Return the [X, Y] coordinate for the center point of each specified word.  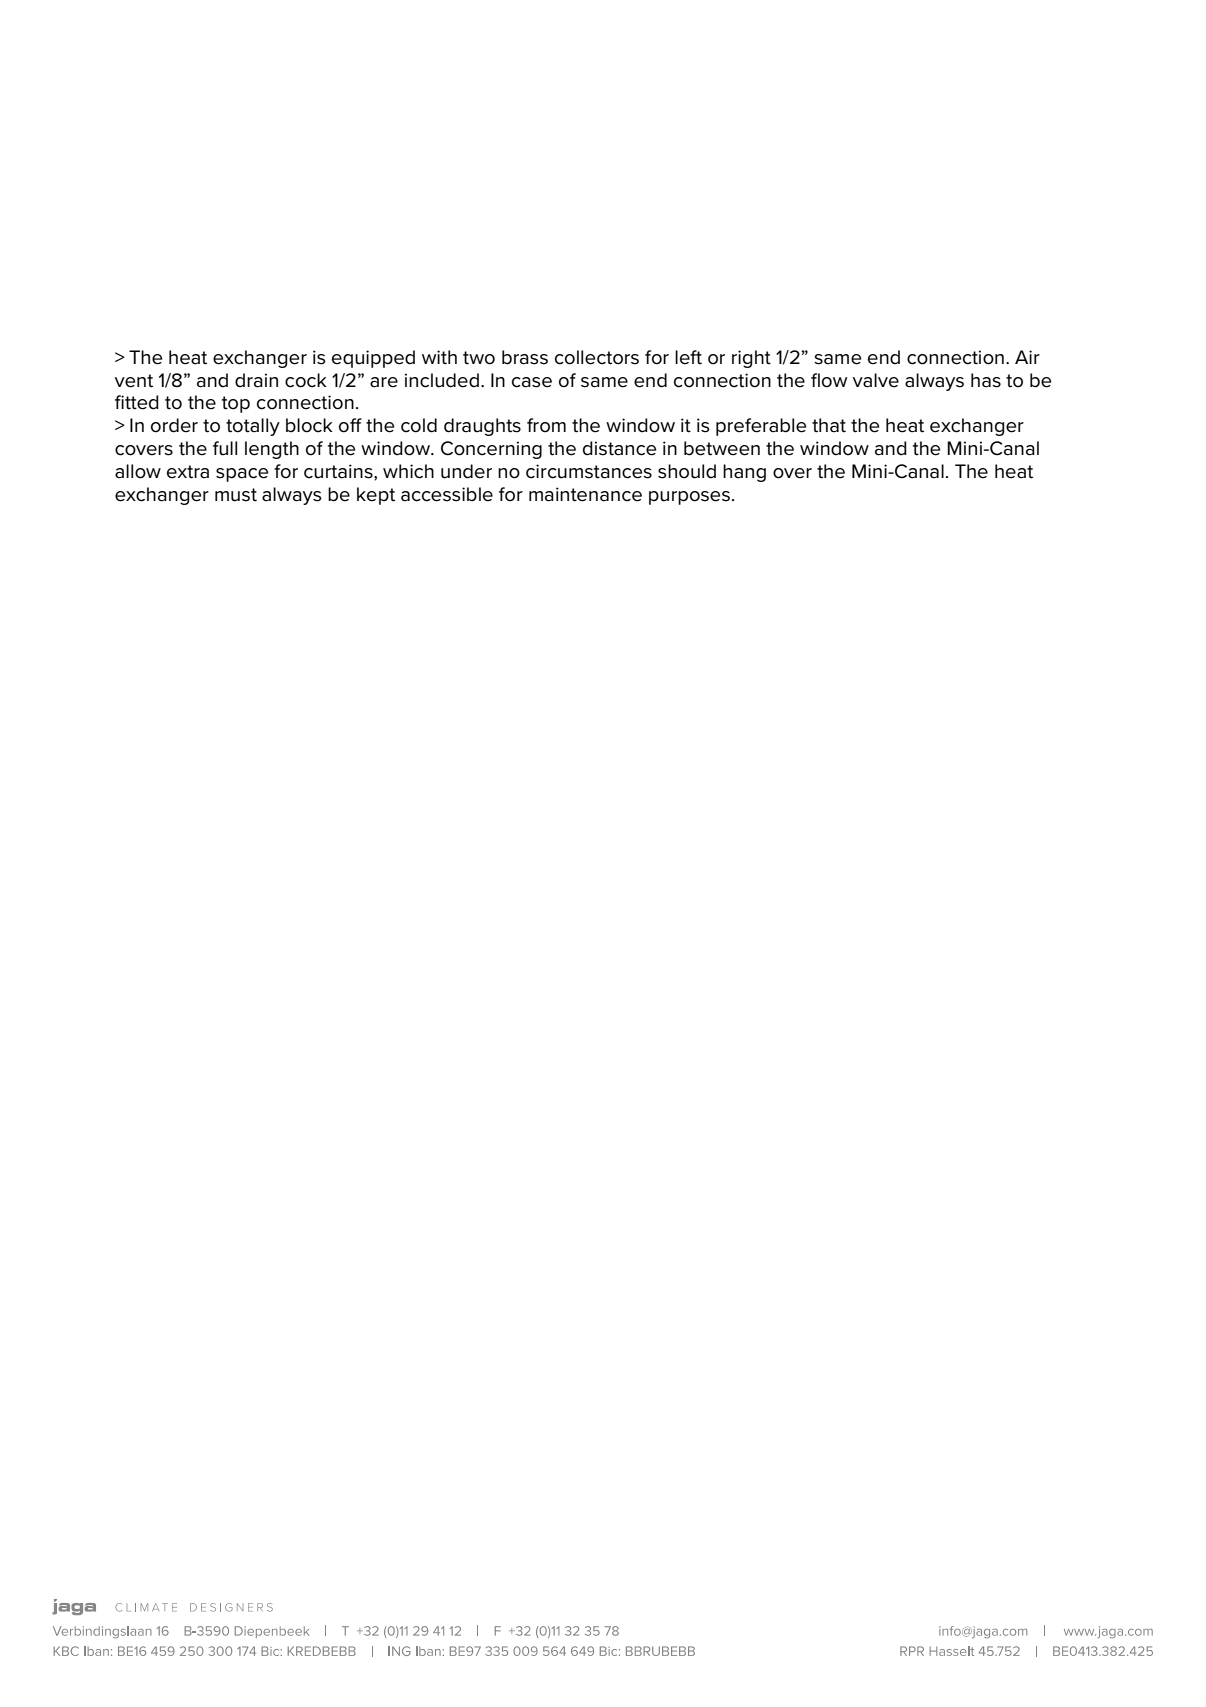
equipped [373, 359]
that [829, 425]
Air [1027, 357]
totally [253, 427]
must [236, 495]
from [546, 425]
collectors [597, 357]
